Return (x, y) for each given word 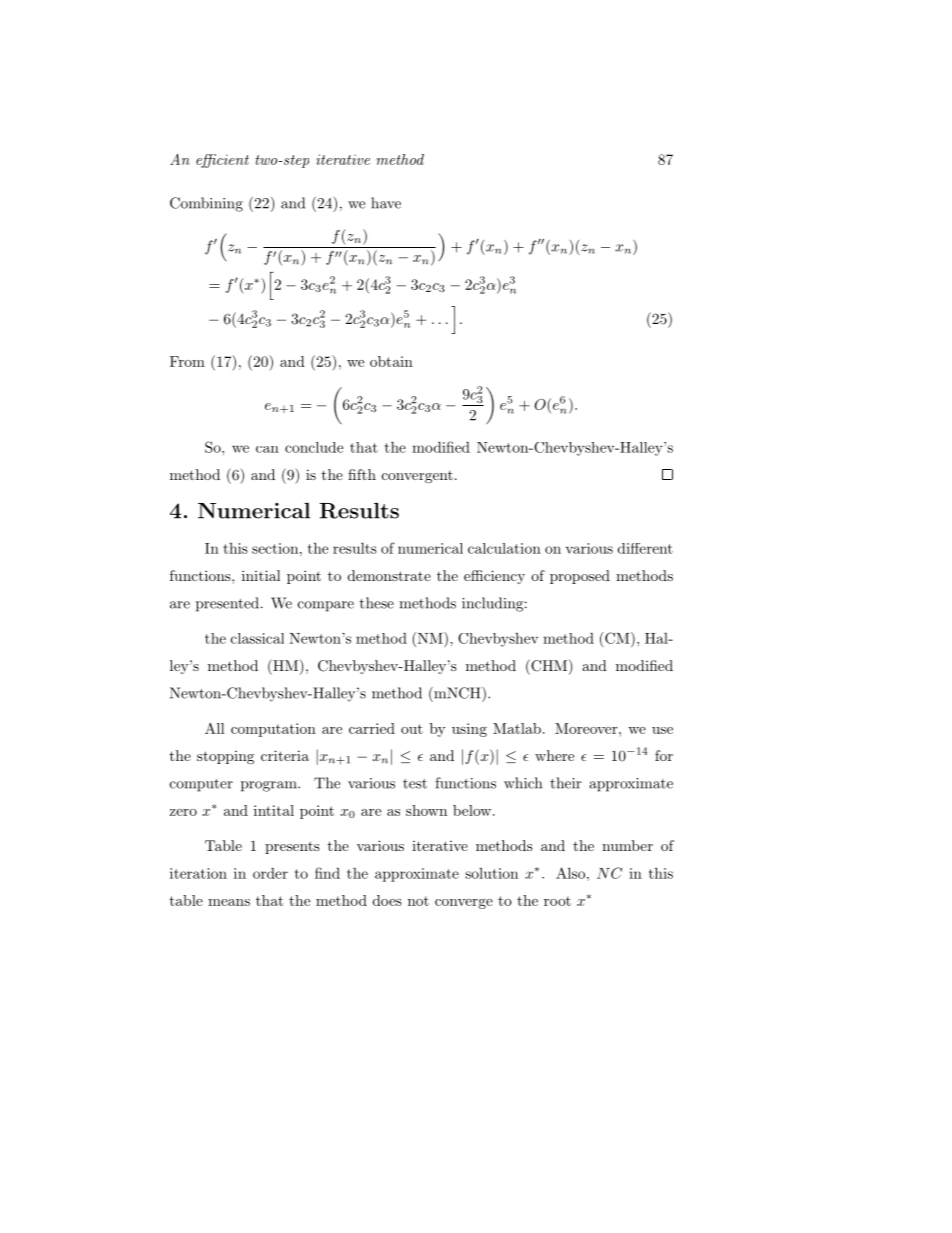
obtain (391, 361)
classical (257, 638)
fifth (362, 474)
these (377, 603)
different (645, 548)
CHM (548, 665)
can (267, 449)
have (386, 203)
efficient (222, 161)
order (270, 873)
